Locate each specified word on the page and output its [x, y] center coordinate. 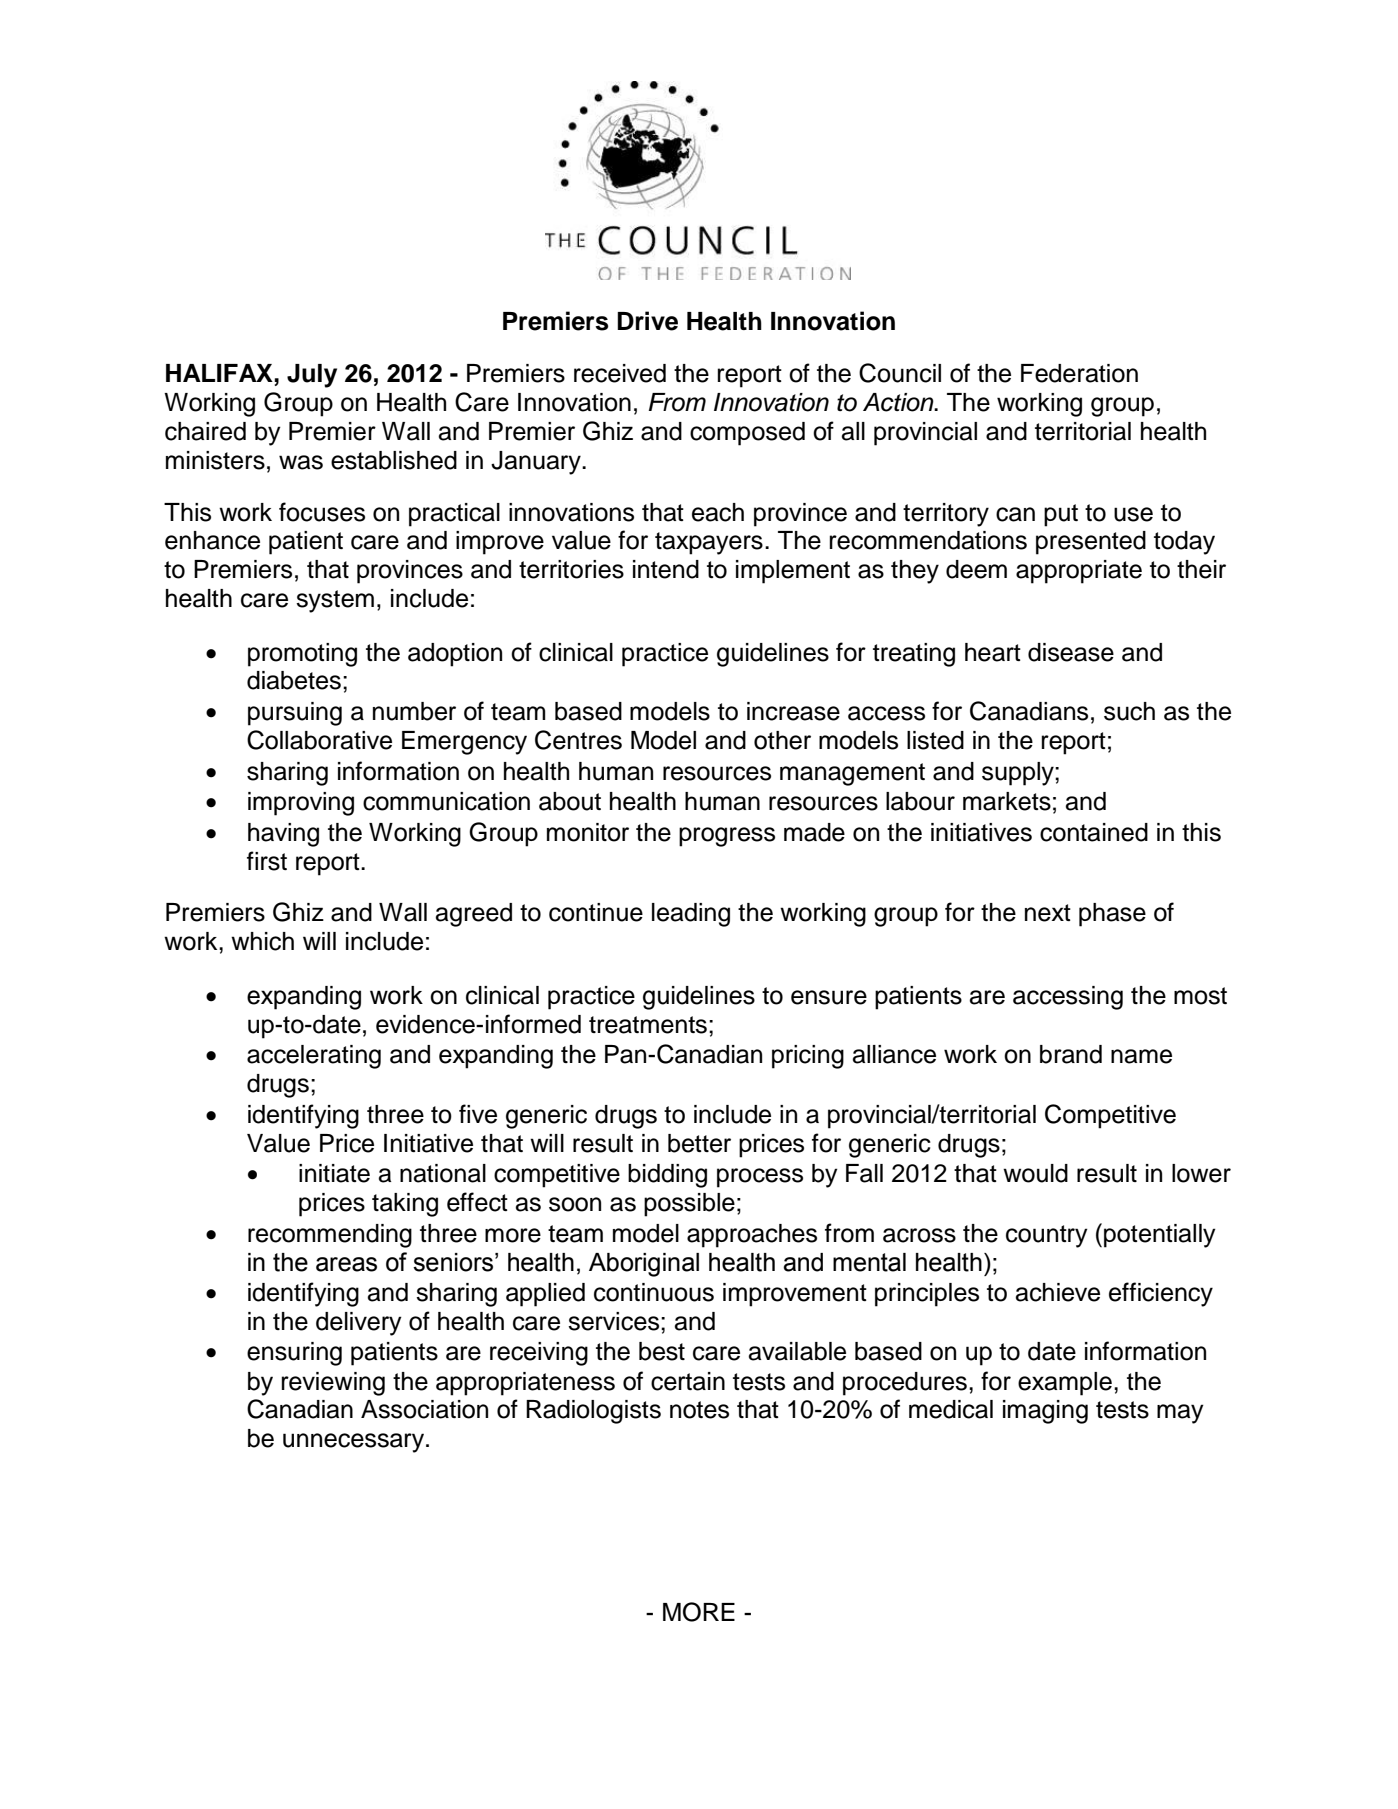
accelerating [314, 1057]
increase [793, 711]
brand [1071, 1054]
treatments [648, 1025]
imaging [1045, 1412]
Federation [1079, 373]
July [312, 376]
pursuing [295, 714]
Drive [647, 321]
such [1129, 711]
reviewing [333, 1384]
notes [699, 1410]
